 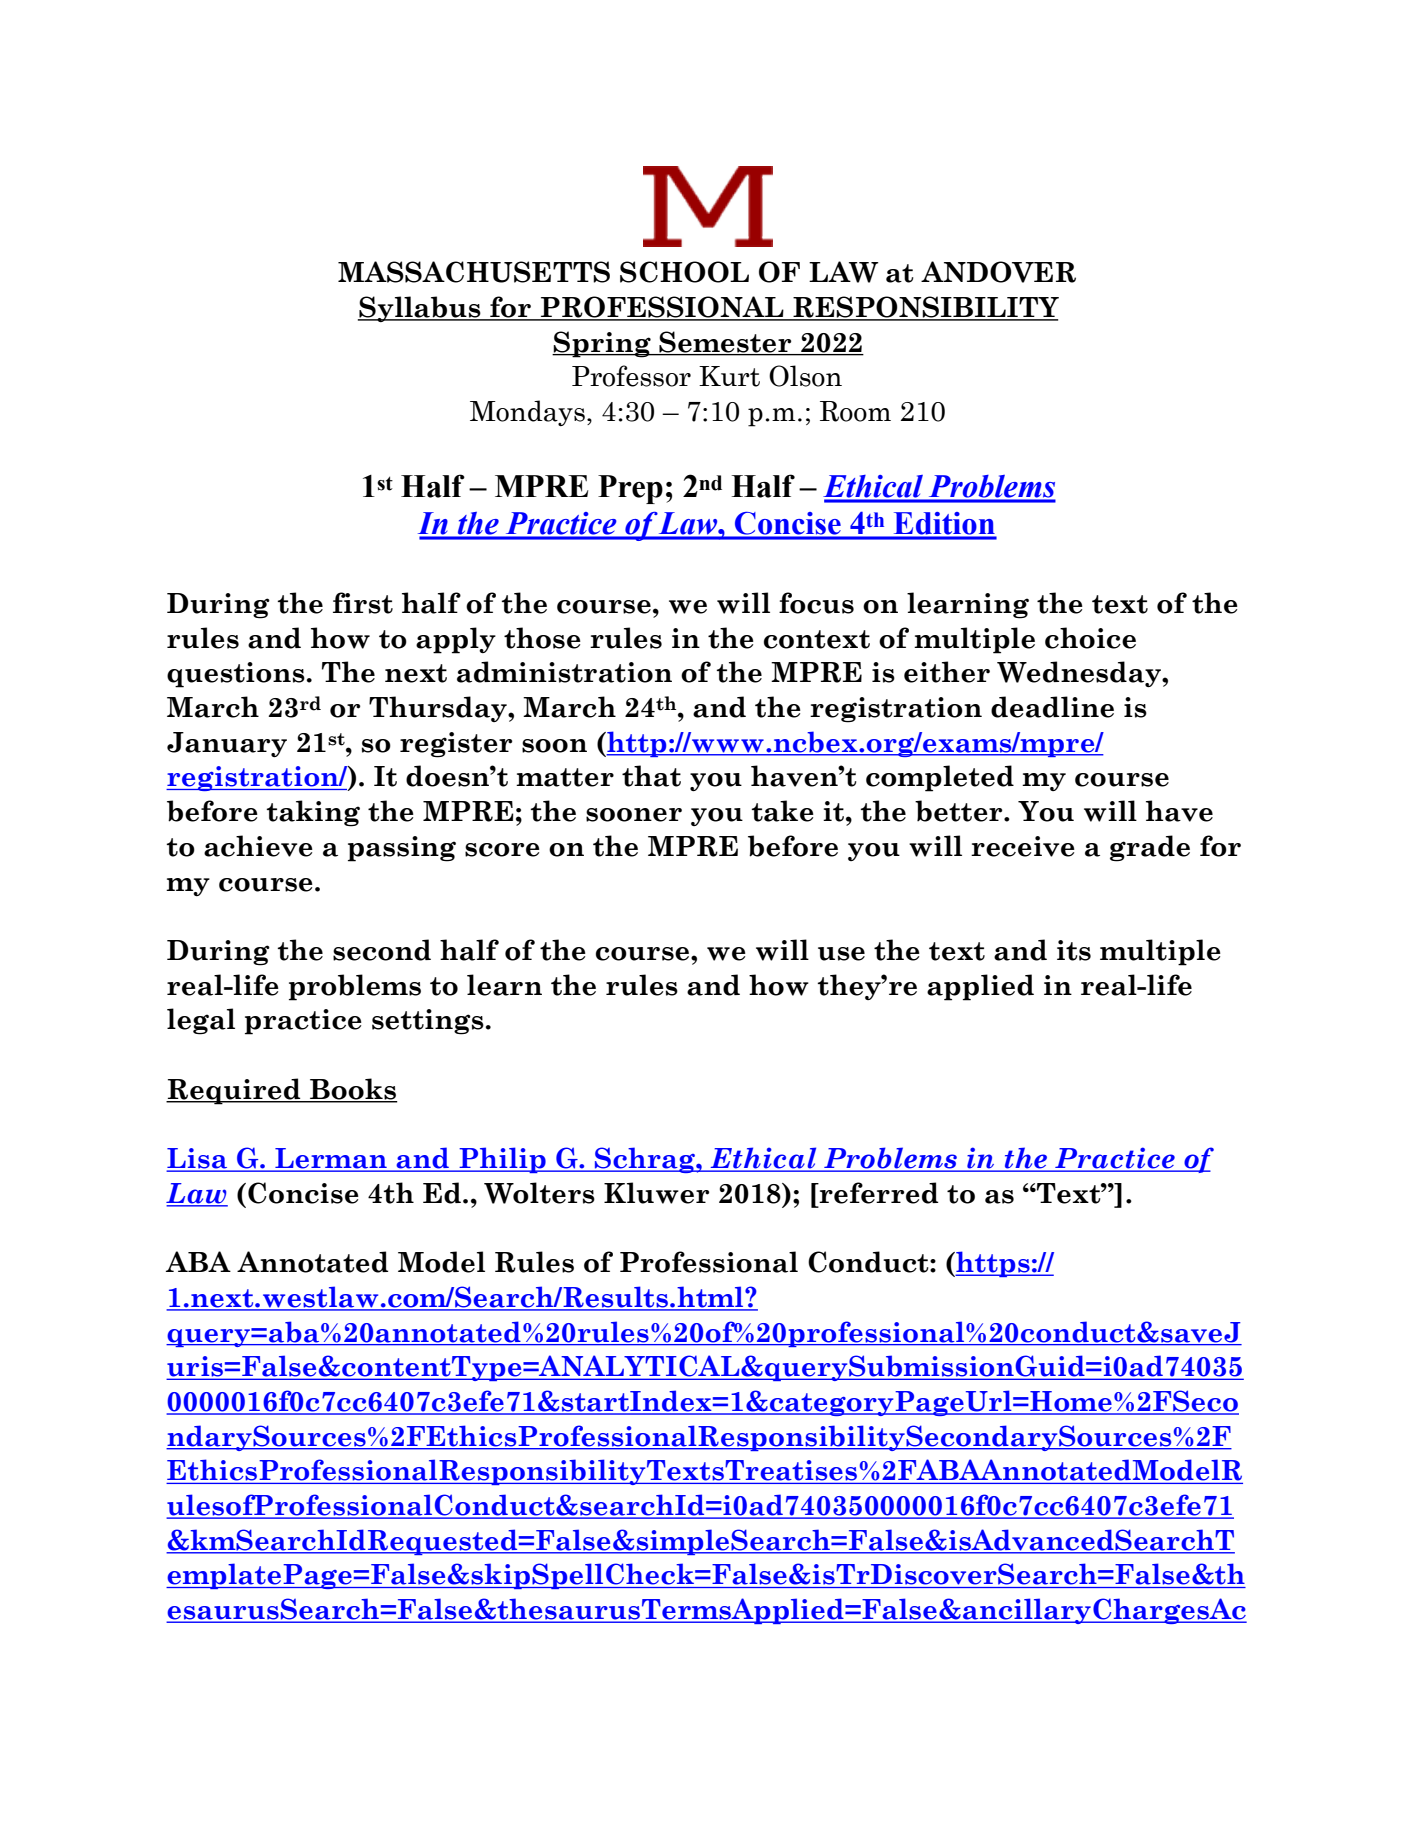 I want to click on SCHOOL, so click(x=684, y=272).
